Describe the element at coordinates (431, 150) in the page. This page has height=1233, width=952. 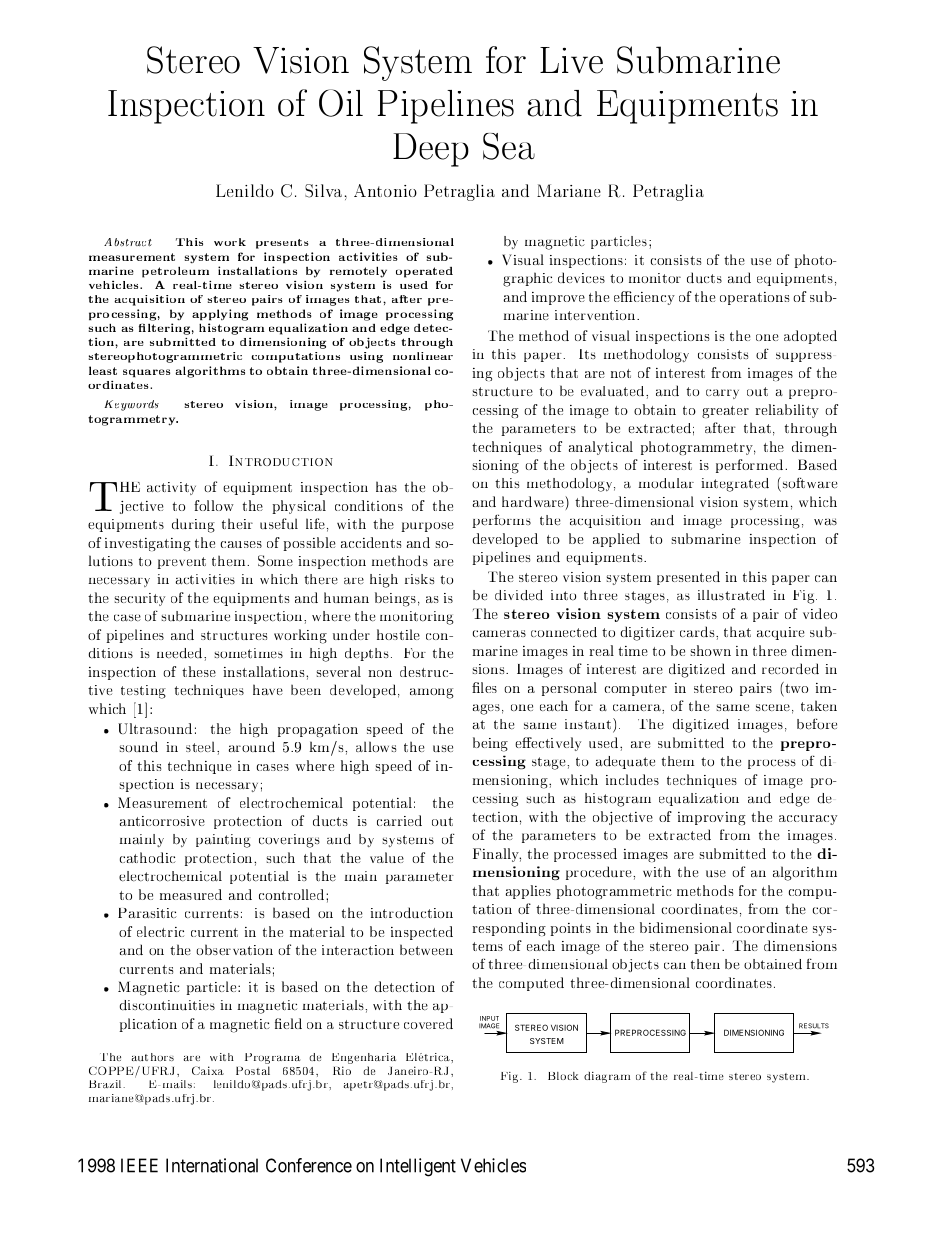
I see `Deep` at that location.
